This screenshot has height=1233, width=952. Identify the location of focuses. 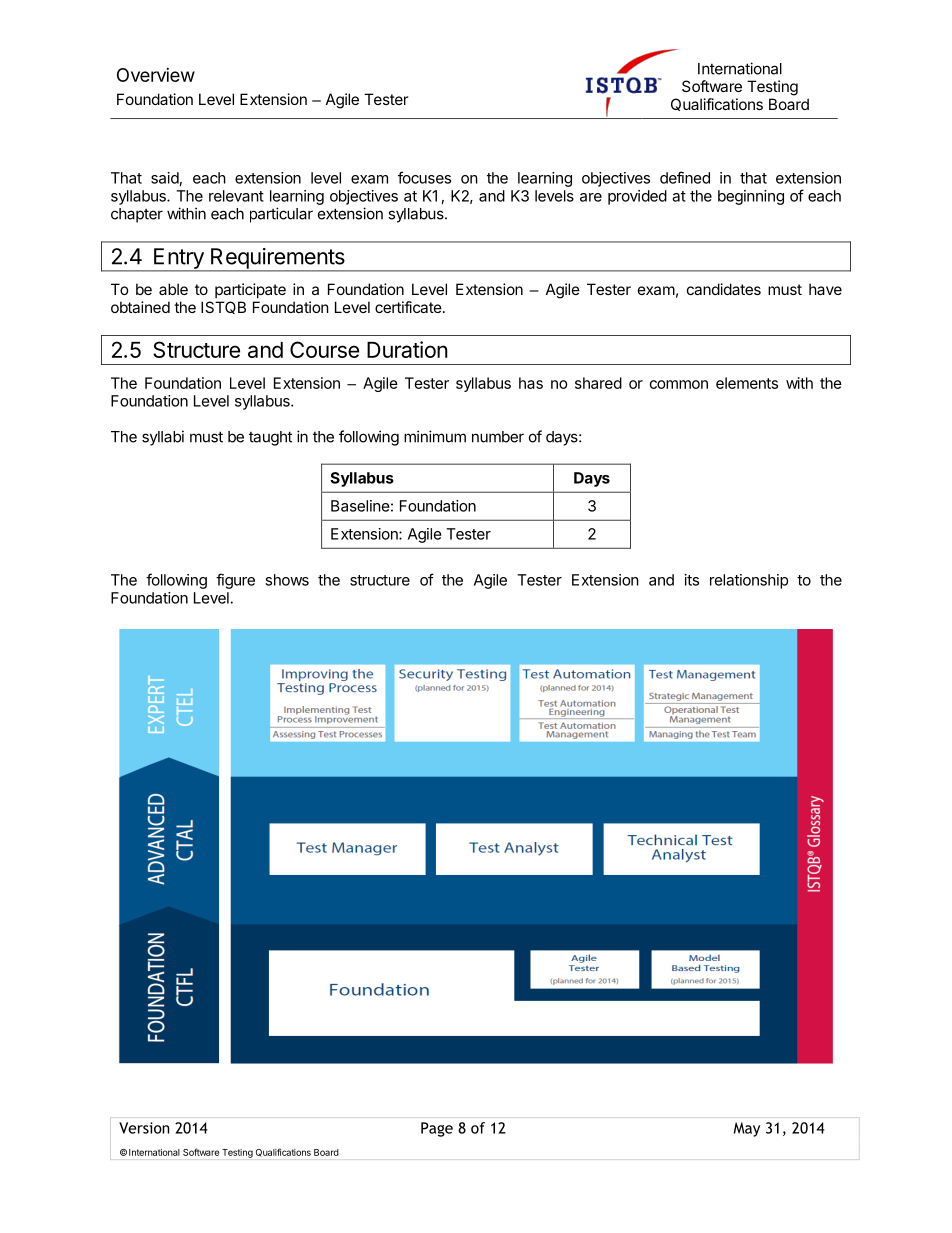
(424, 177).
